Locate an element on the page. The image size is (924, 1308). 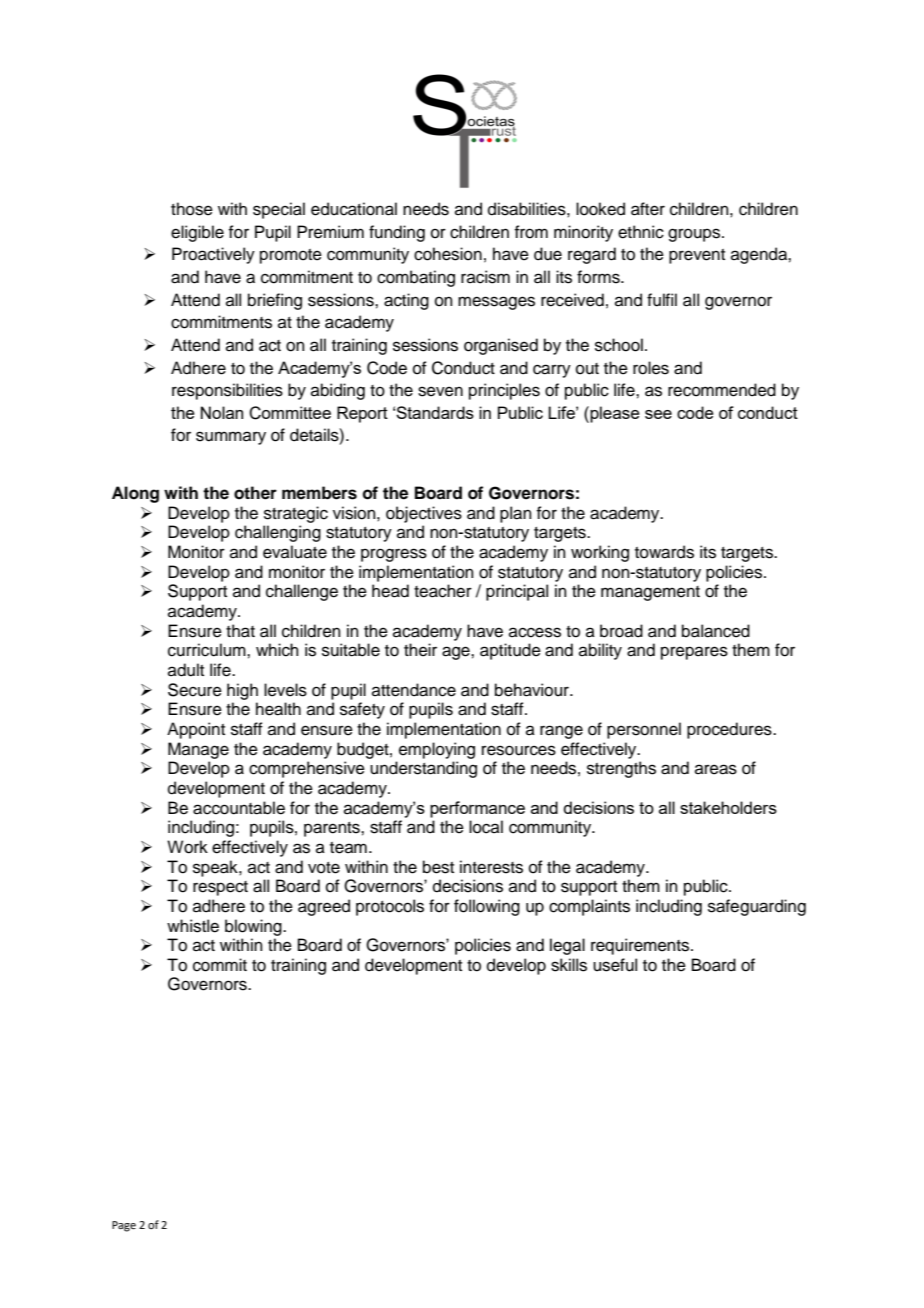
eligible is located at coordinates (197, 233).
